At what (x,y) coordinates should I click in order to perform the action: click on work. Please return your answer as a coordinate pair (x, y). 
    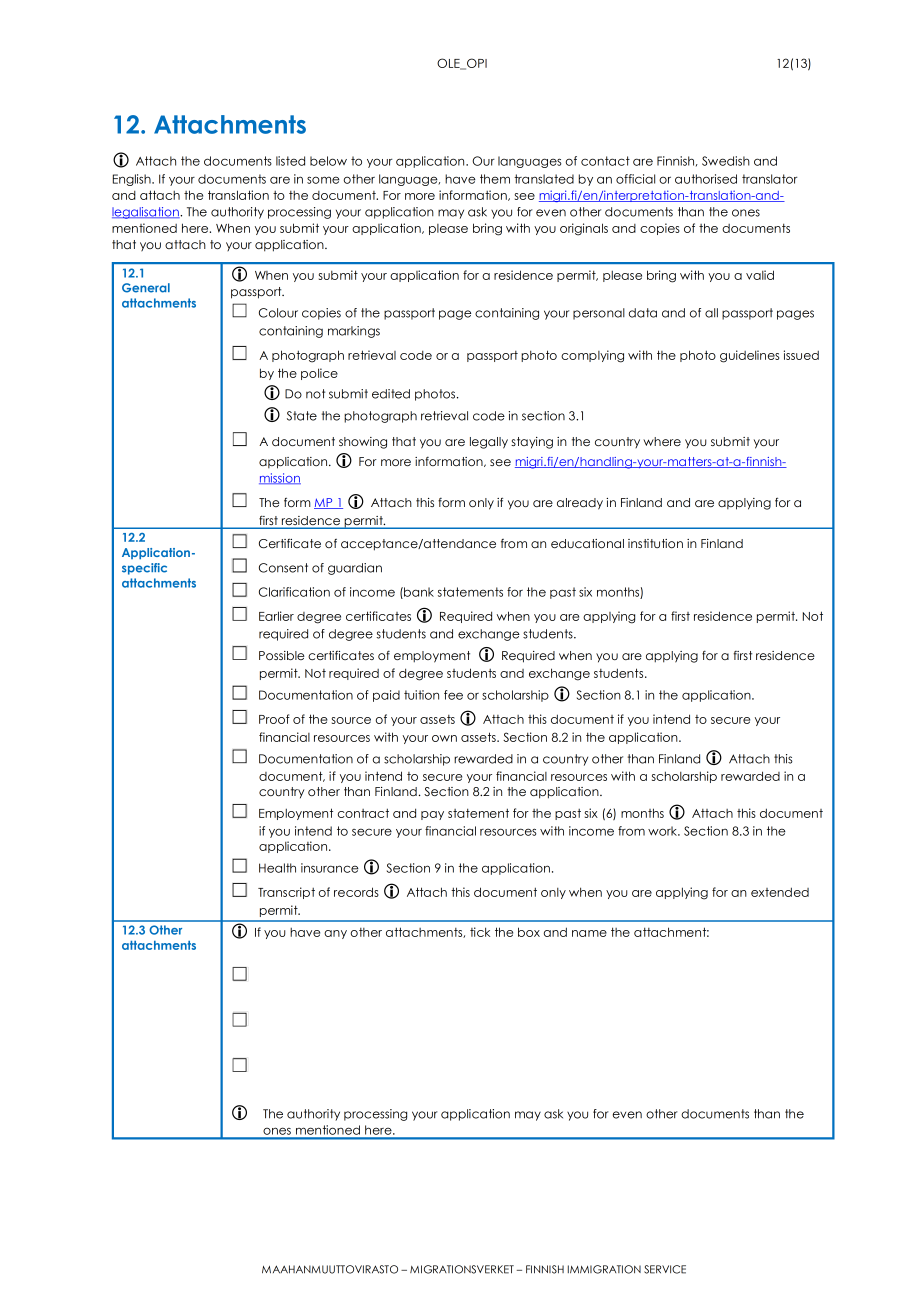
    Looking at the image, I should click on (663, 831).
